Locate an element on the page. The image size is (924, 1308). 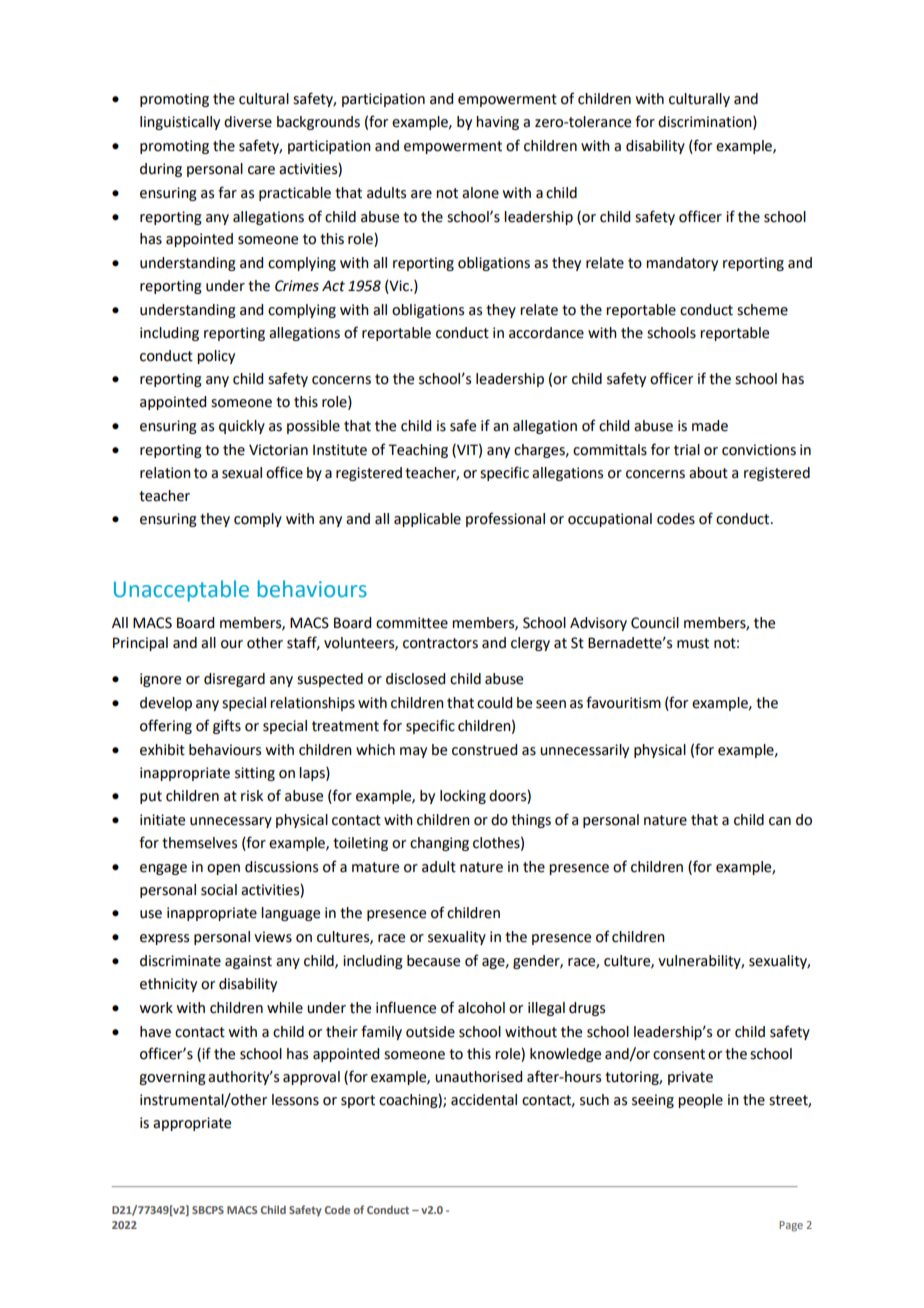
contractors is located at coordinates (440, 643).
